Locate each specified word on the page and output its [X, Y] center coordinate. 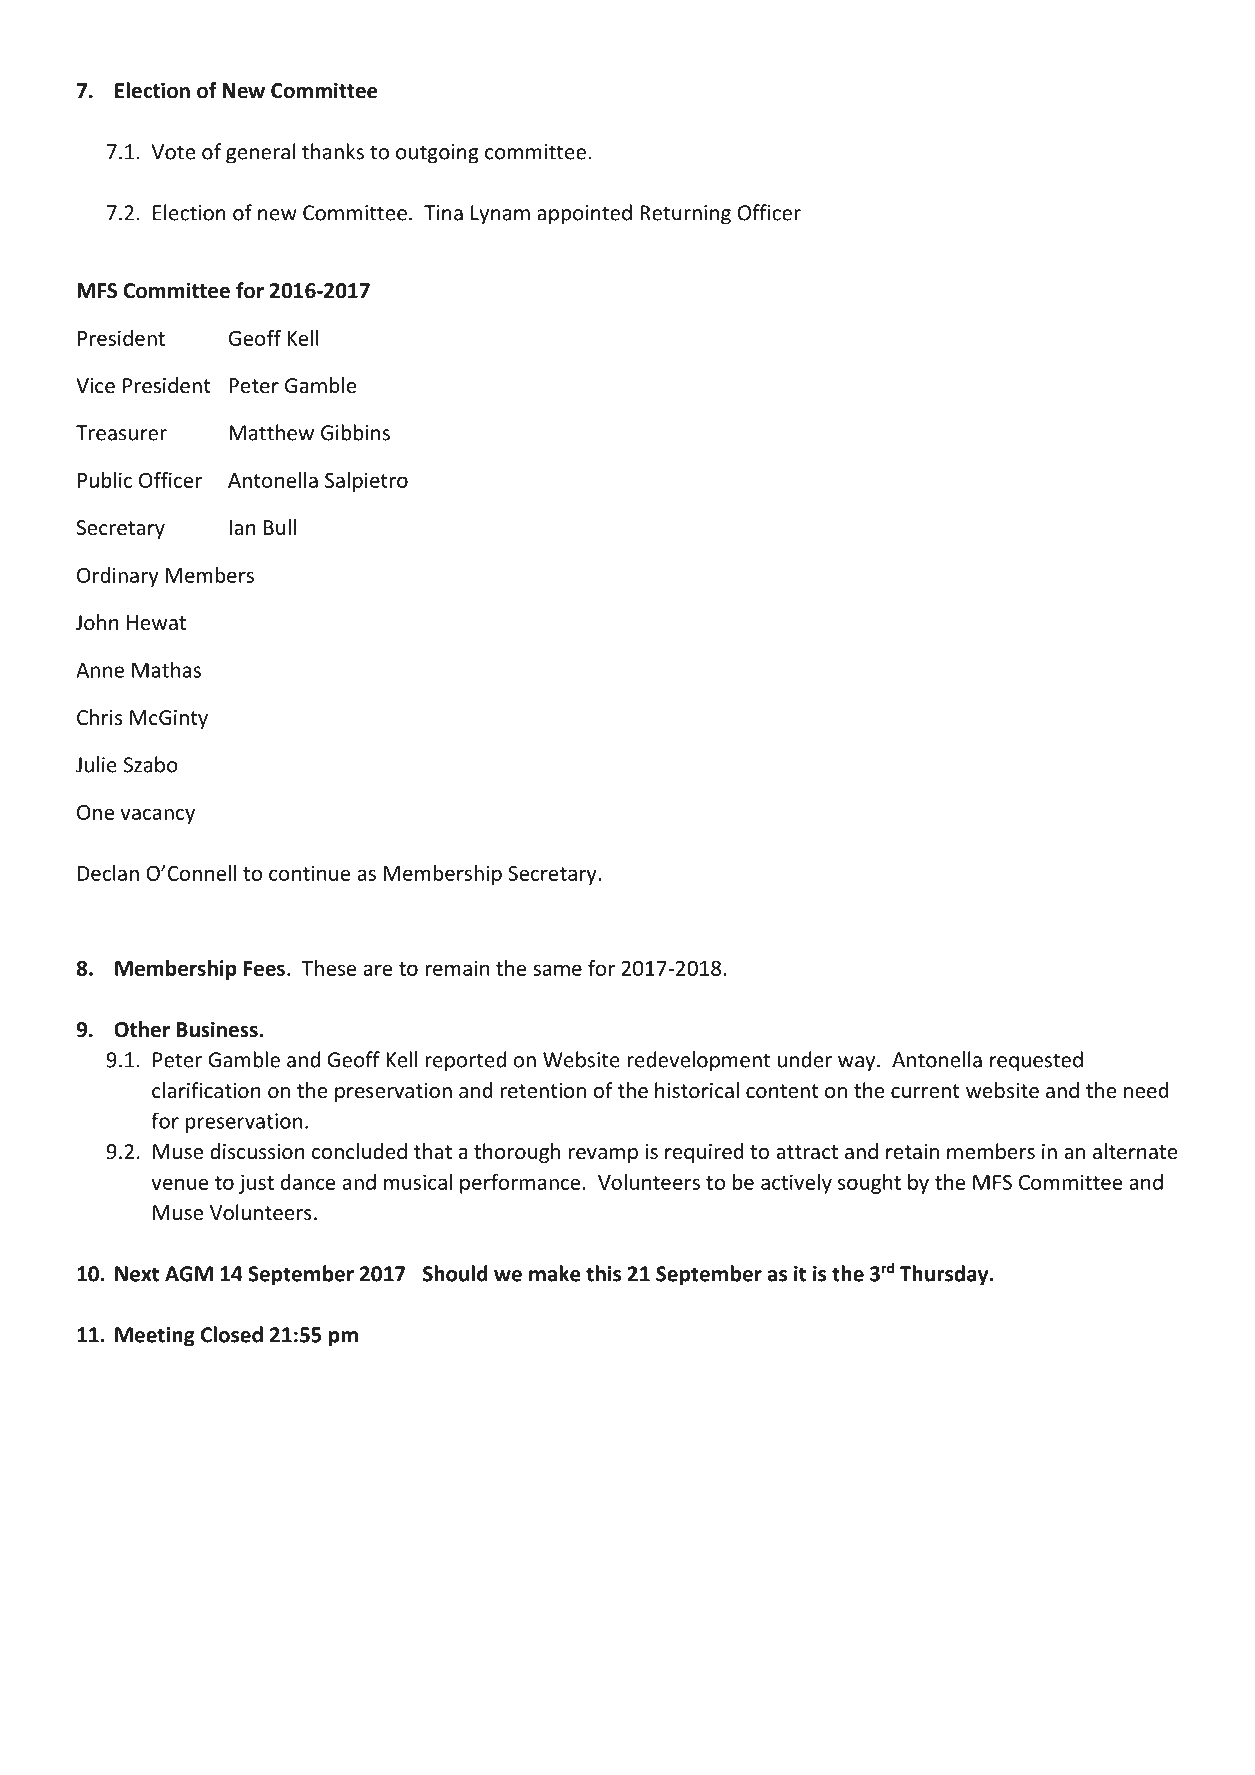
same [557, 970]
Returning [685, 215]
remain [457, 968]
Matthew [271, 432]
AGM [189, 1274]
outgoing [437, 154]
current [925, 1091]
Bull [280, 527]
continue [310, 873]
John [97, 622]
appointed [584, 214]
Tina [443, 213]
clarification [206, 1090]
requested [1036, 1061]
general [260, 153]
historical [697, 1090]
